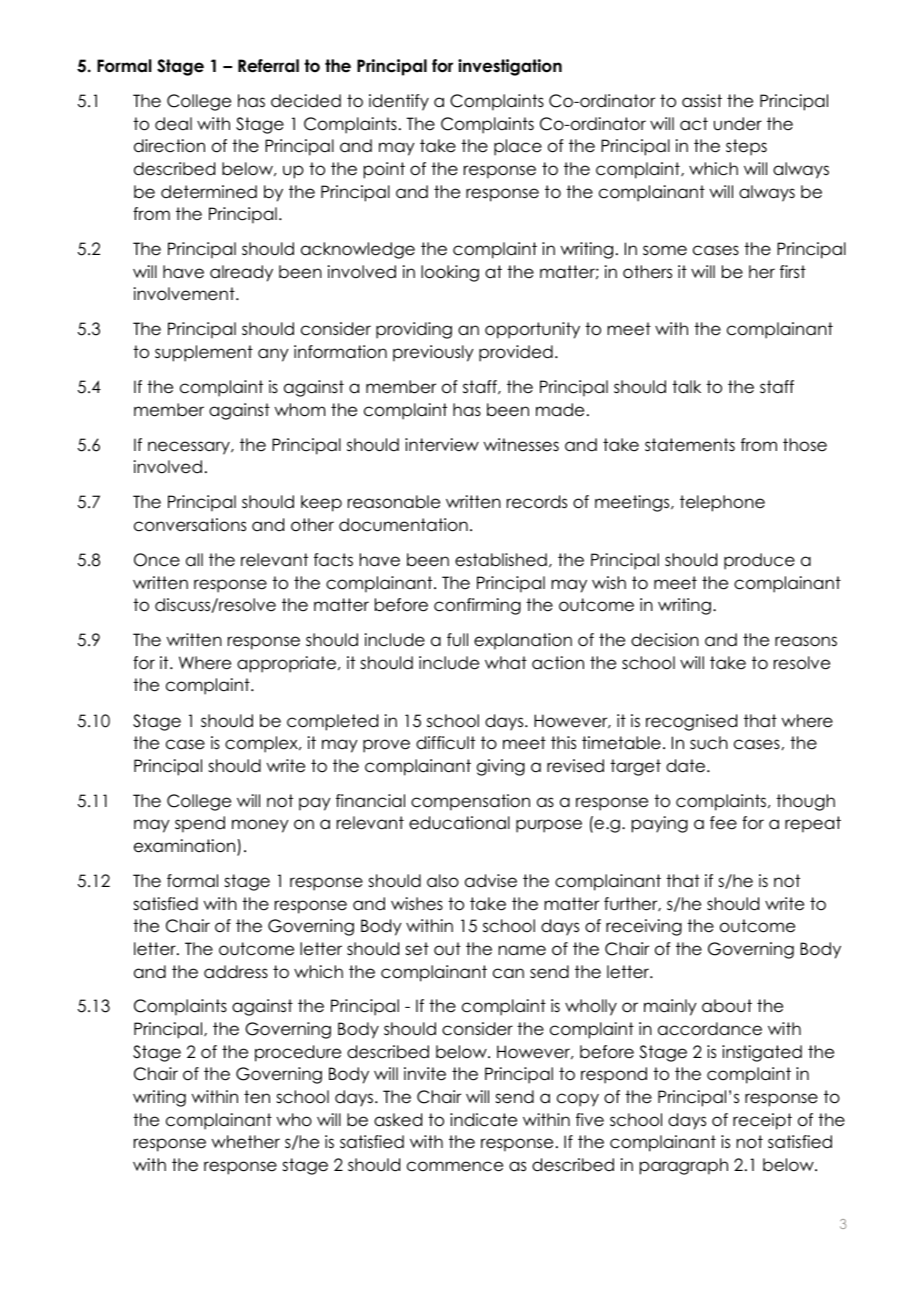 The height and width of the page is (1308, 924). Describe the element at coordinates (246, 1142) in the page. I see `whether` at that location.
